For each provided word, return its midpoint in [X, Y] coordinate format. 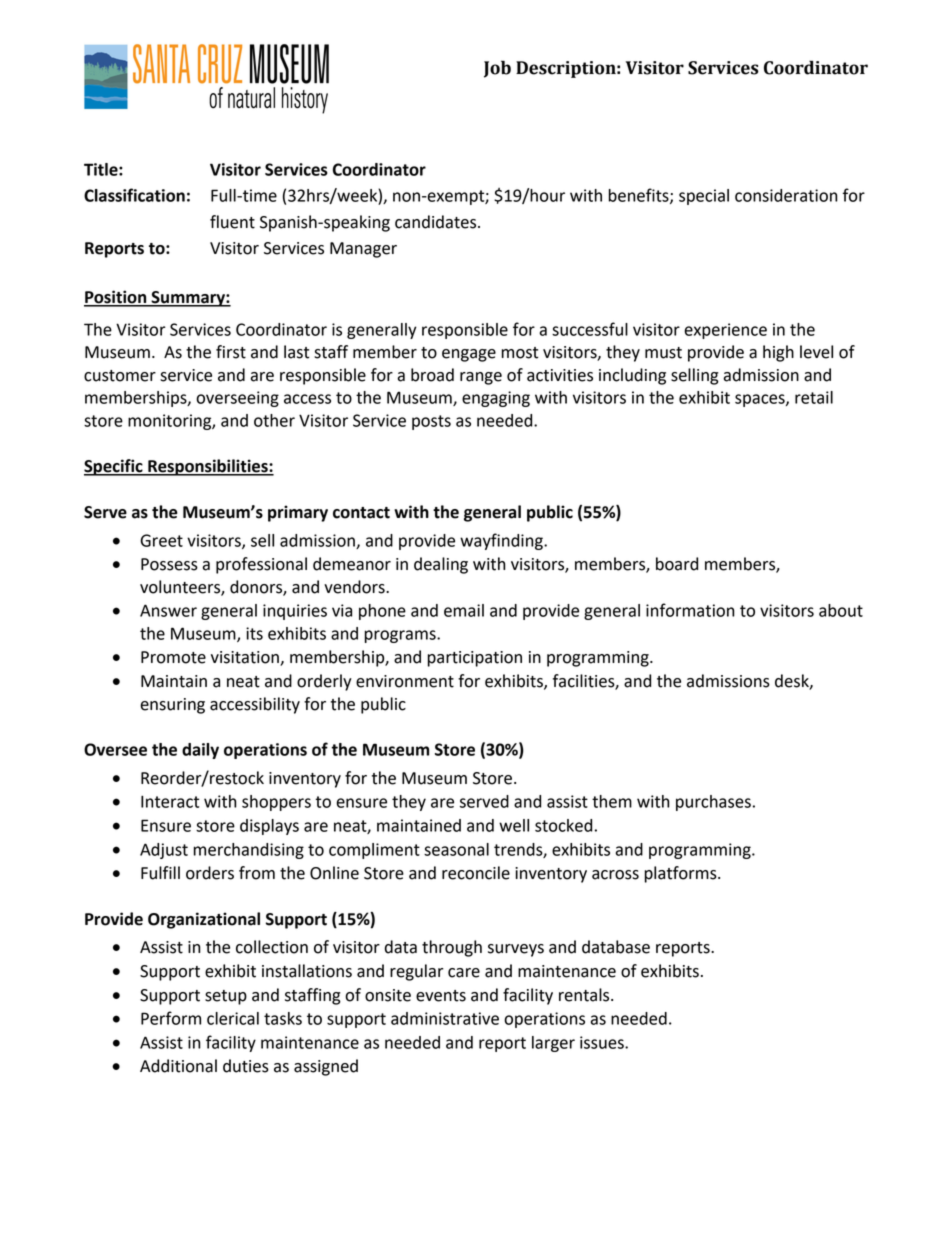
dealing [441, 565]
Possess [169, 564]
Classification [134, 195]
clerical [233, 1018]
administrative [445, 1018]
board [677, 564]
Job [497, 69]
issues [603, 1042]
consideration [786, 195]
